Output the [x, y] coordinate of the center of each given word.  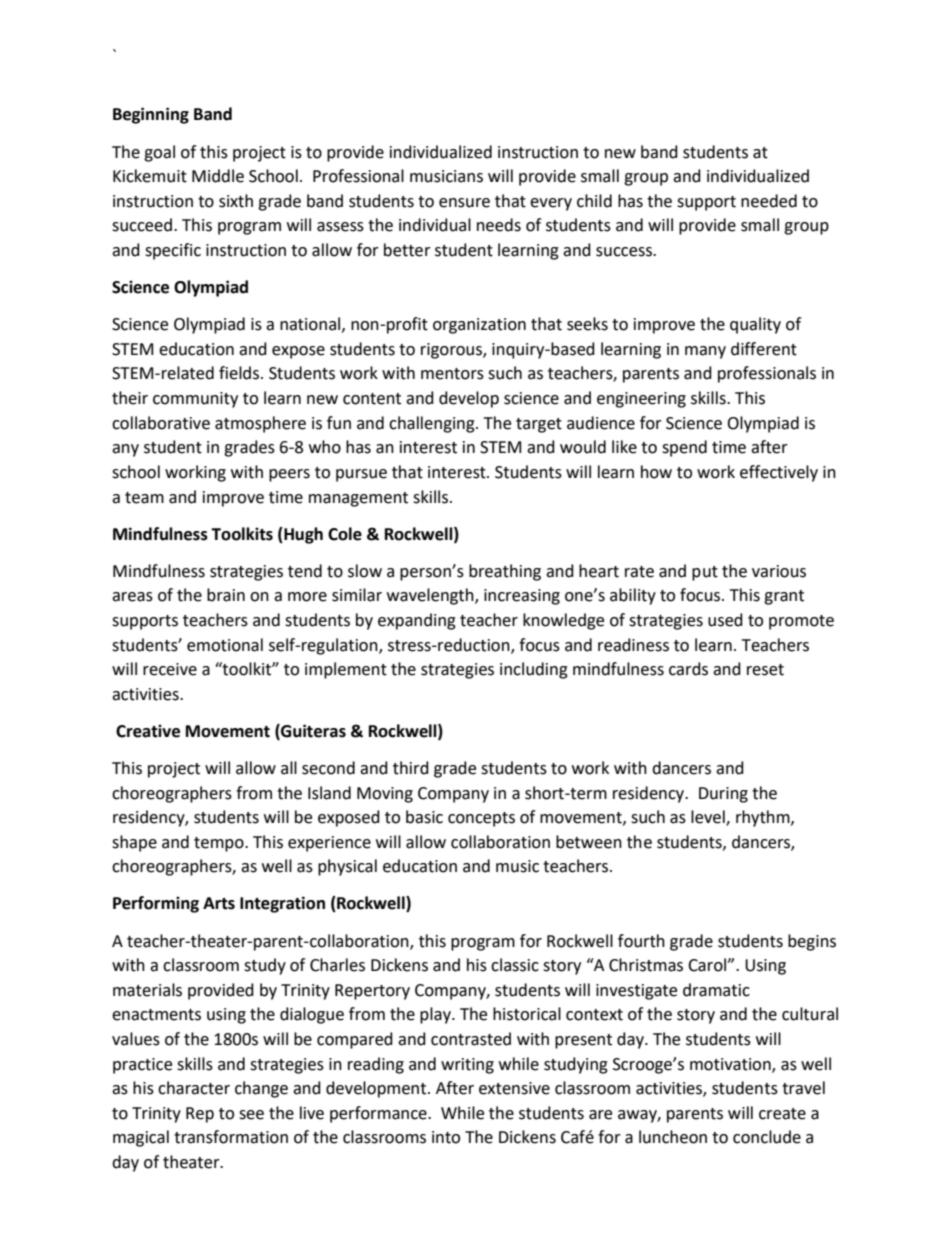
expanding [417, 621]
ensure [464, 203]
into [446, 1137]
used [725, 620]
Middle [218, 176]
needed [769, 201]
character [194, 1088]
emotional [225, 645]
